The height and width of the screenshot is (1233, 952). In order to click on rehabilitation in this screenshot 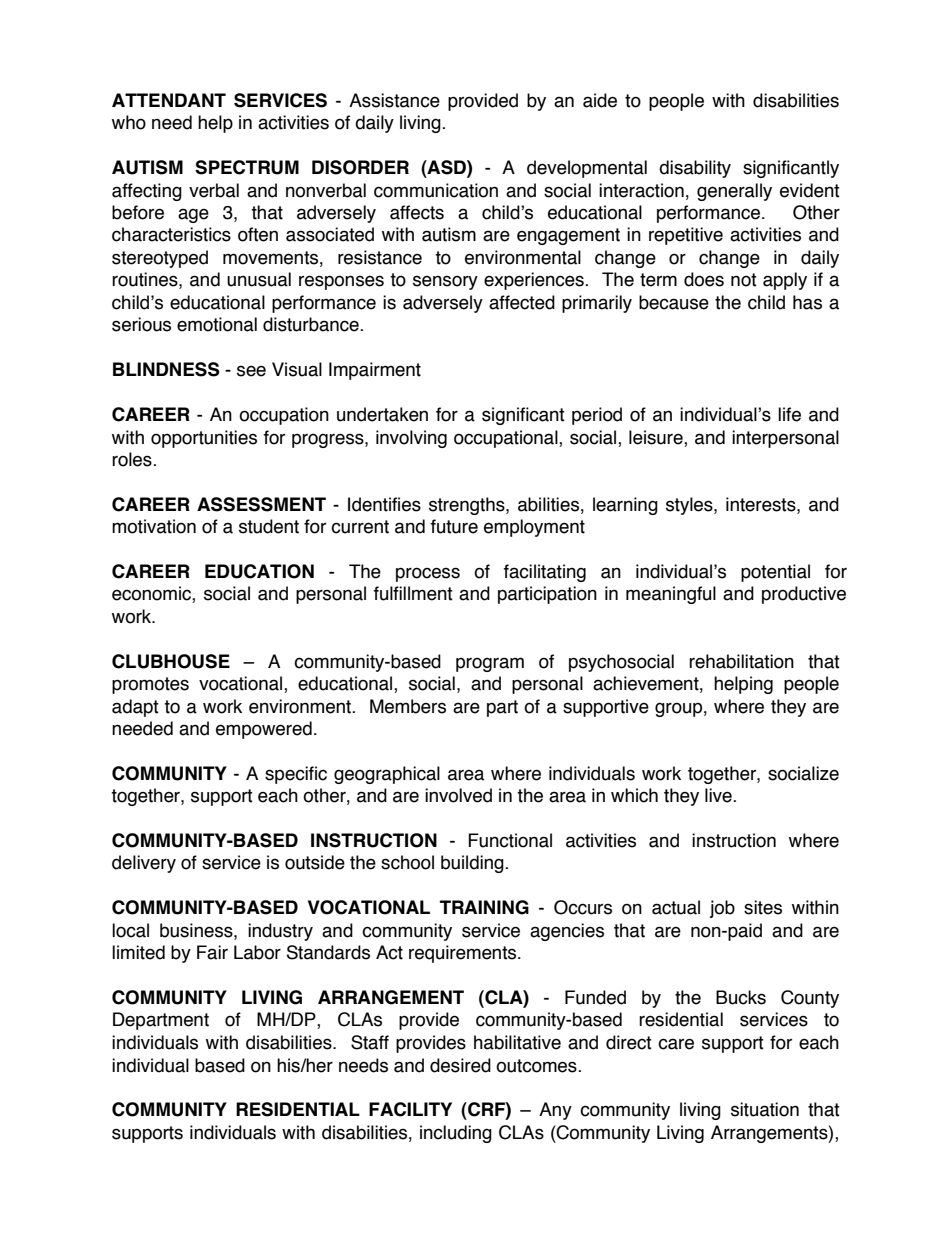, I will do `click(741, 661)`.
